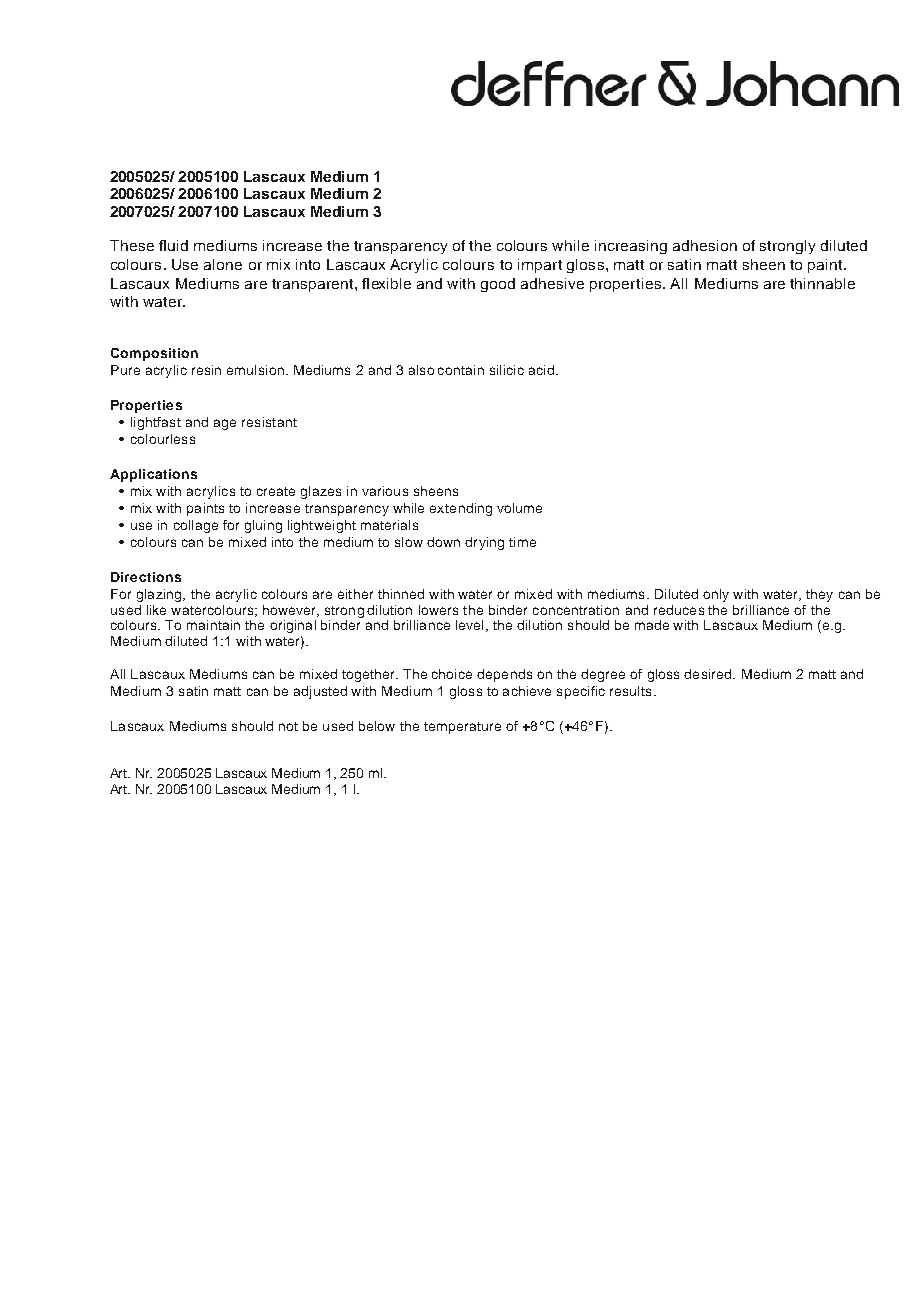 This image has height=1308, width=924. What do you see at coordinates (519, 508) in the image?
I see `volume` at bounding box center [519, 508].
